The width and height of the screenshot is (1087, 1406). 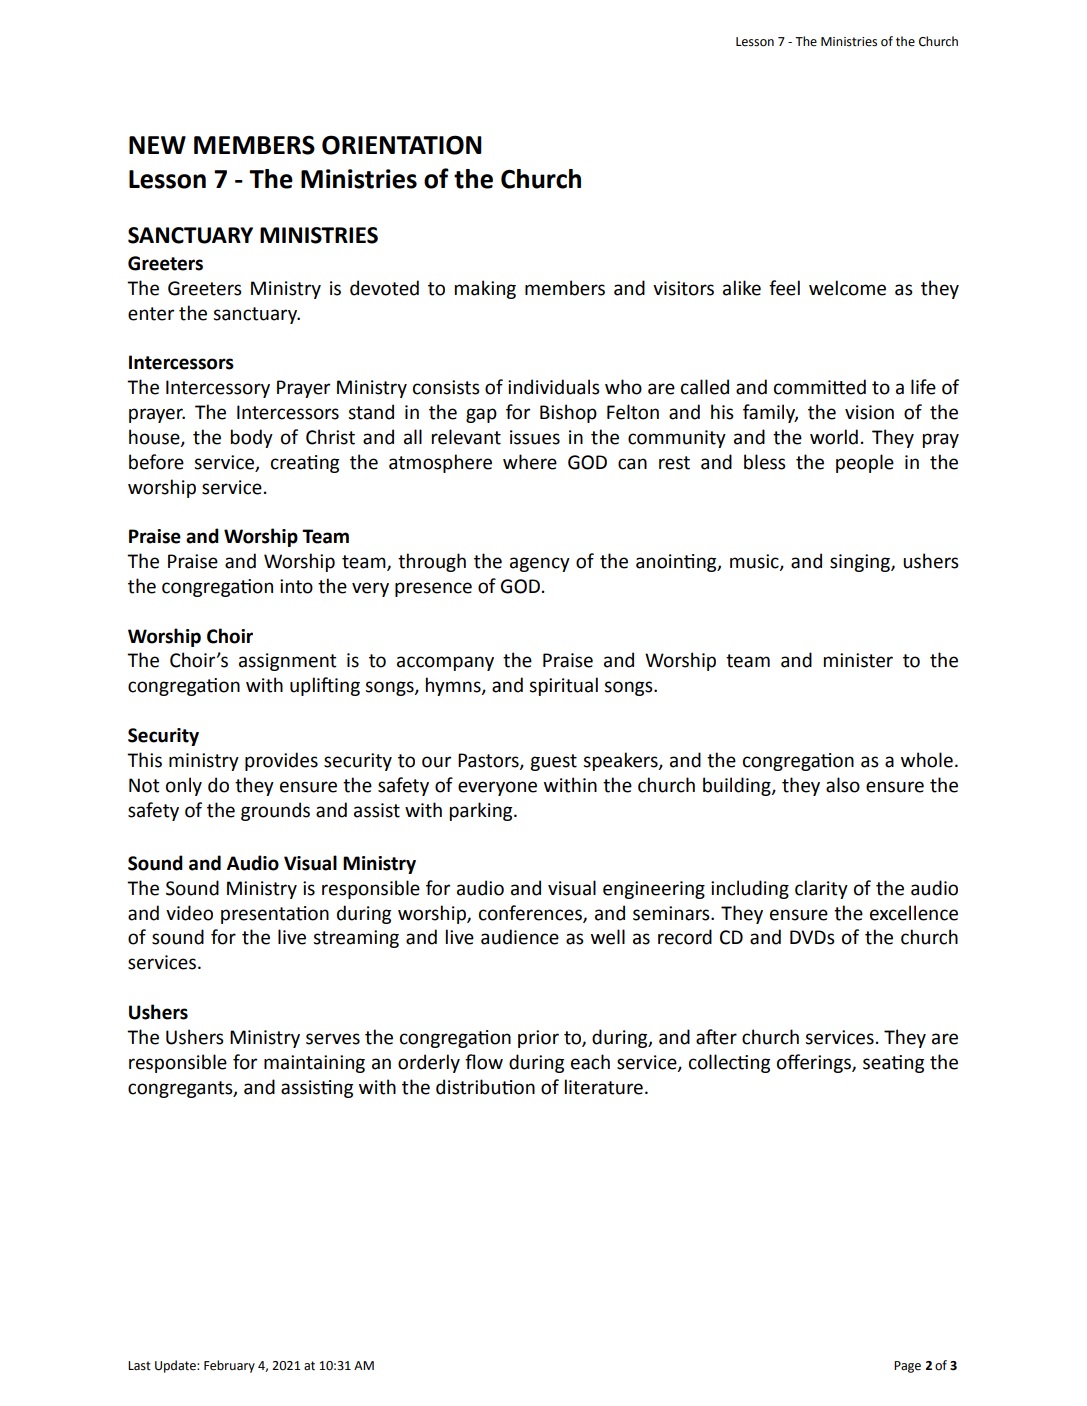 What do you see at coordinates (281, 761) in the screenshot?
I see `provides` at bounding box center [281, 761].
